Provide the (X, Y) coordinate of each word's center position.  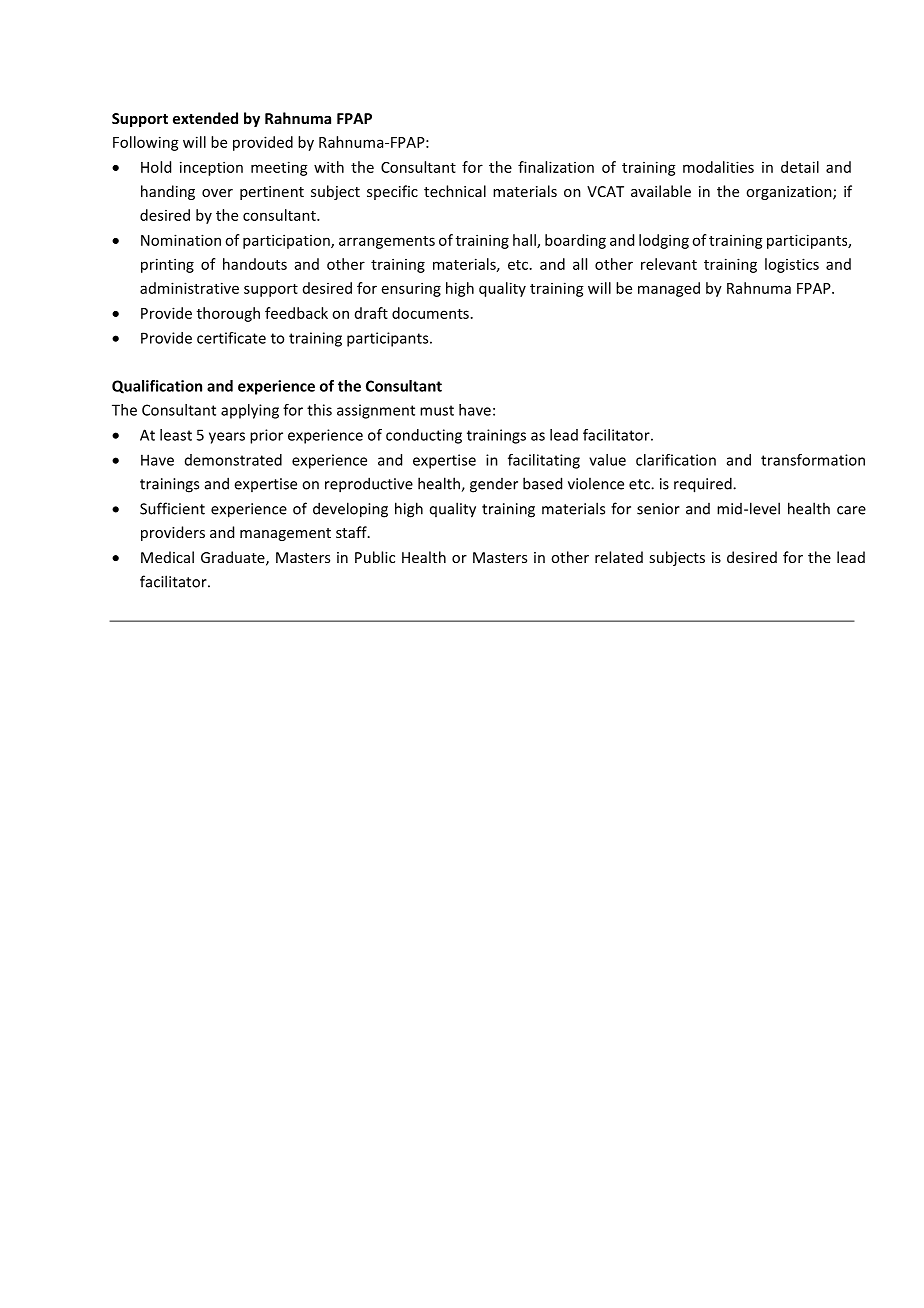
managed (669, 289)
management (285, 534)
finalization (556, 167)
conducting (424, 436)
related (619, 557)
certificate (231, 338)
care (851, 510)
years (227, 438)
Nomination (181, 240)
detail (800, 167)
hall (525, 241)
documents (430, 313)
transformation (813, 460)
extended (205, 118)
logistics (792, 265)
